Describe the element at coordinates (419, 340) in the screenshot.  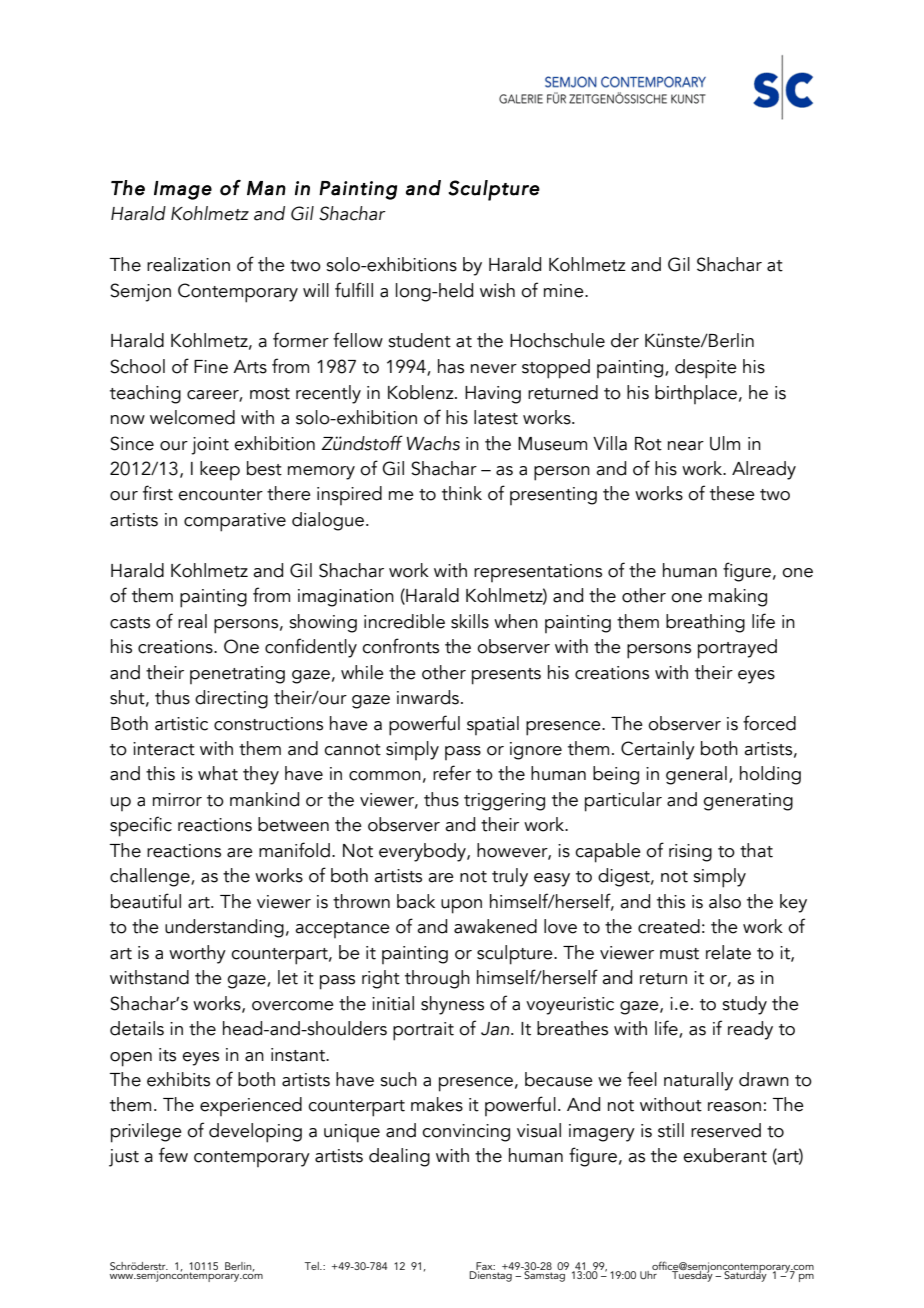
I see `student` at that location.
